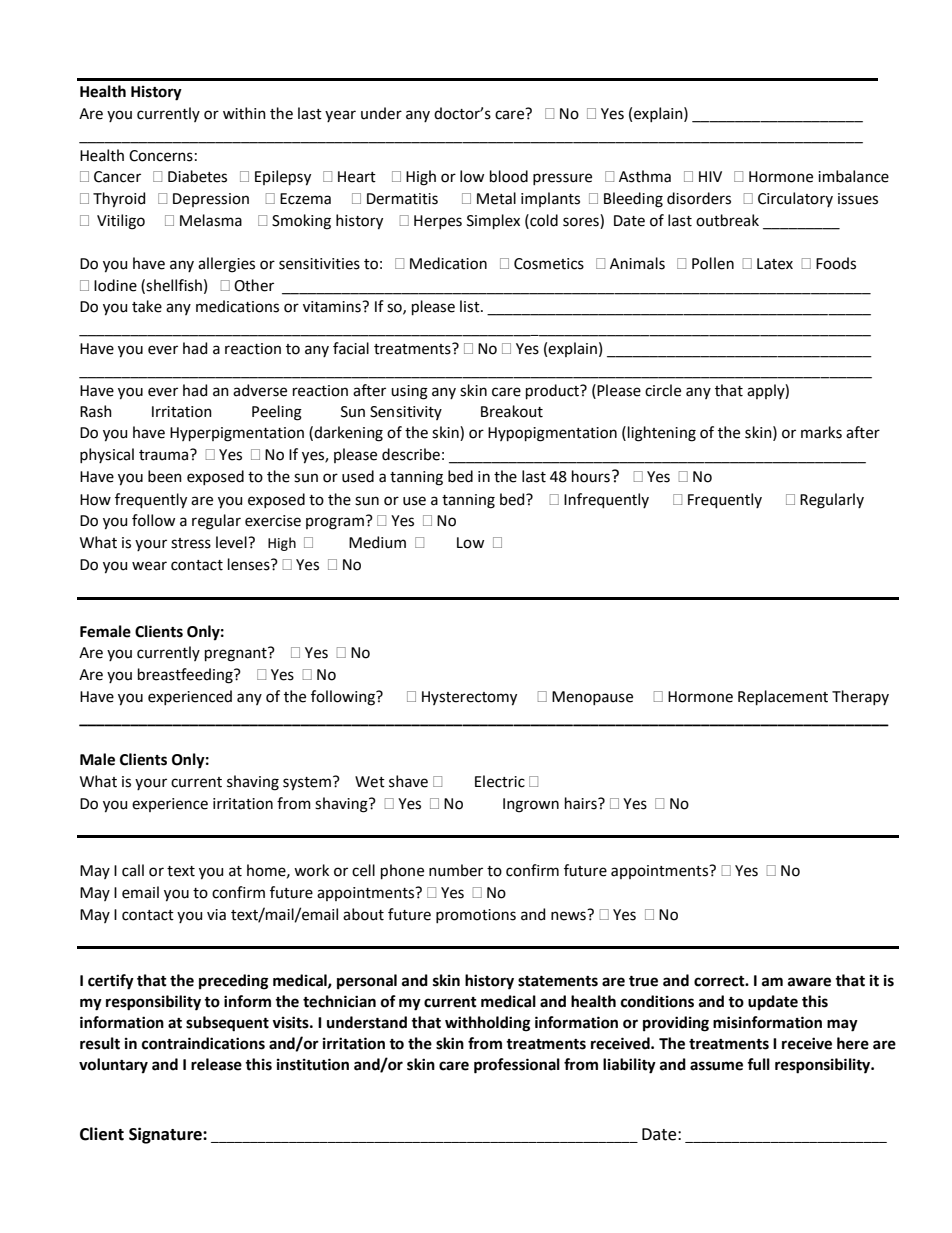 Image resolution: width=952 pixels, height=1233 pixels. Describe the element at coordinates (710, 176) in the document. I see `HIV` at that location.
